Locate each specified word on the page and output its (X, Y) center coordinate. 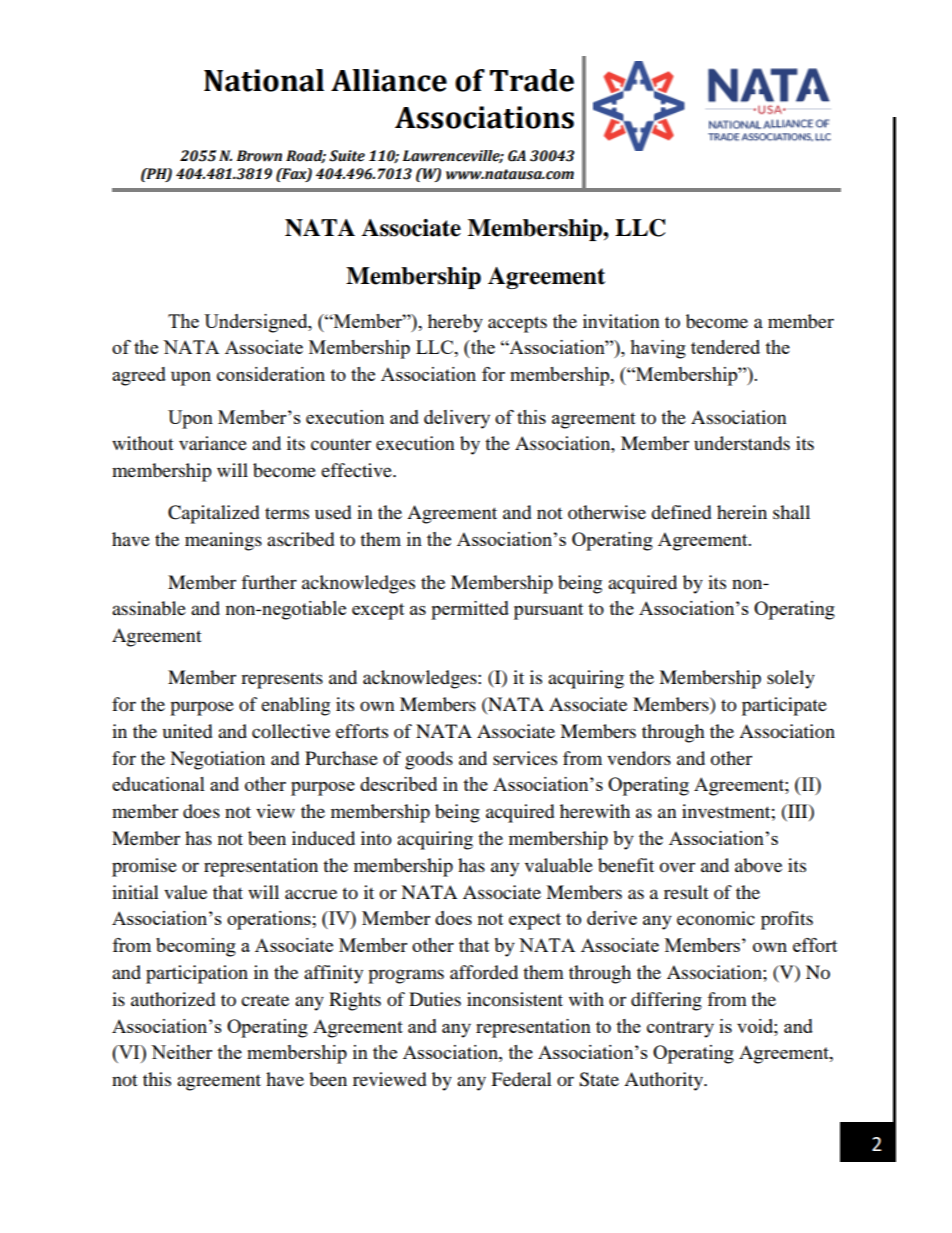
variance (213, 443)
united (187, 731)
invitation (621, 321)
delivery (457, 419)
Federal (521, 1079)
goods (429, 760)
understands (742, 443)
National (264, 80)
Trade (532, 80)
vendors (639, 758)
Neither (181, 1052)
